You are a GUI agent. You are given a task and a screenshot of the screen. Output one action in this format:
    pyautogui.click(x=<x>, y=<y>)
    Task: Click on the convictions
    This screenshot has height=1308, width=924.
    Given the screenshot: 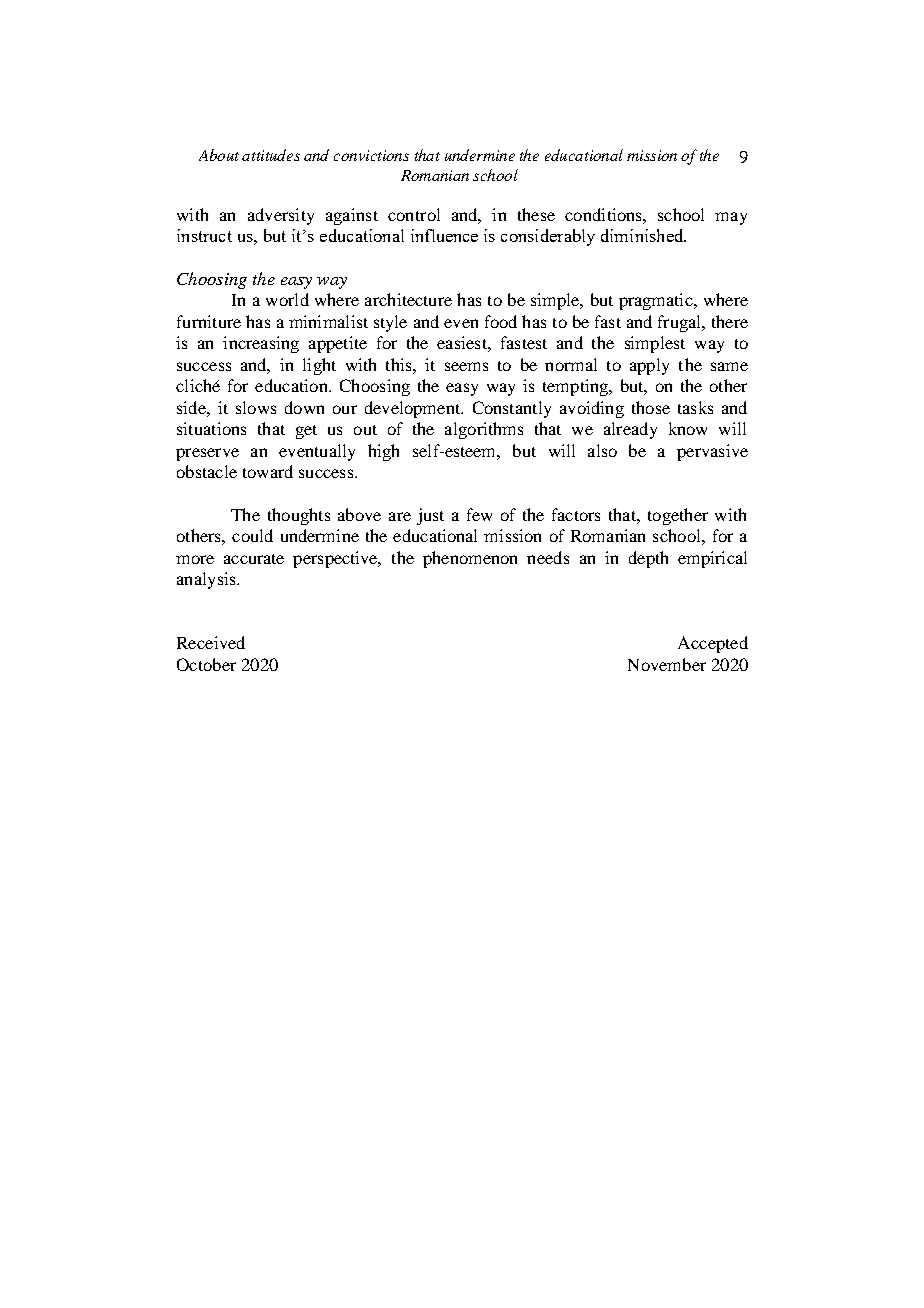 What is the action you would take?
    pyautogui.click(x=371, y=155)
